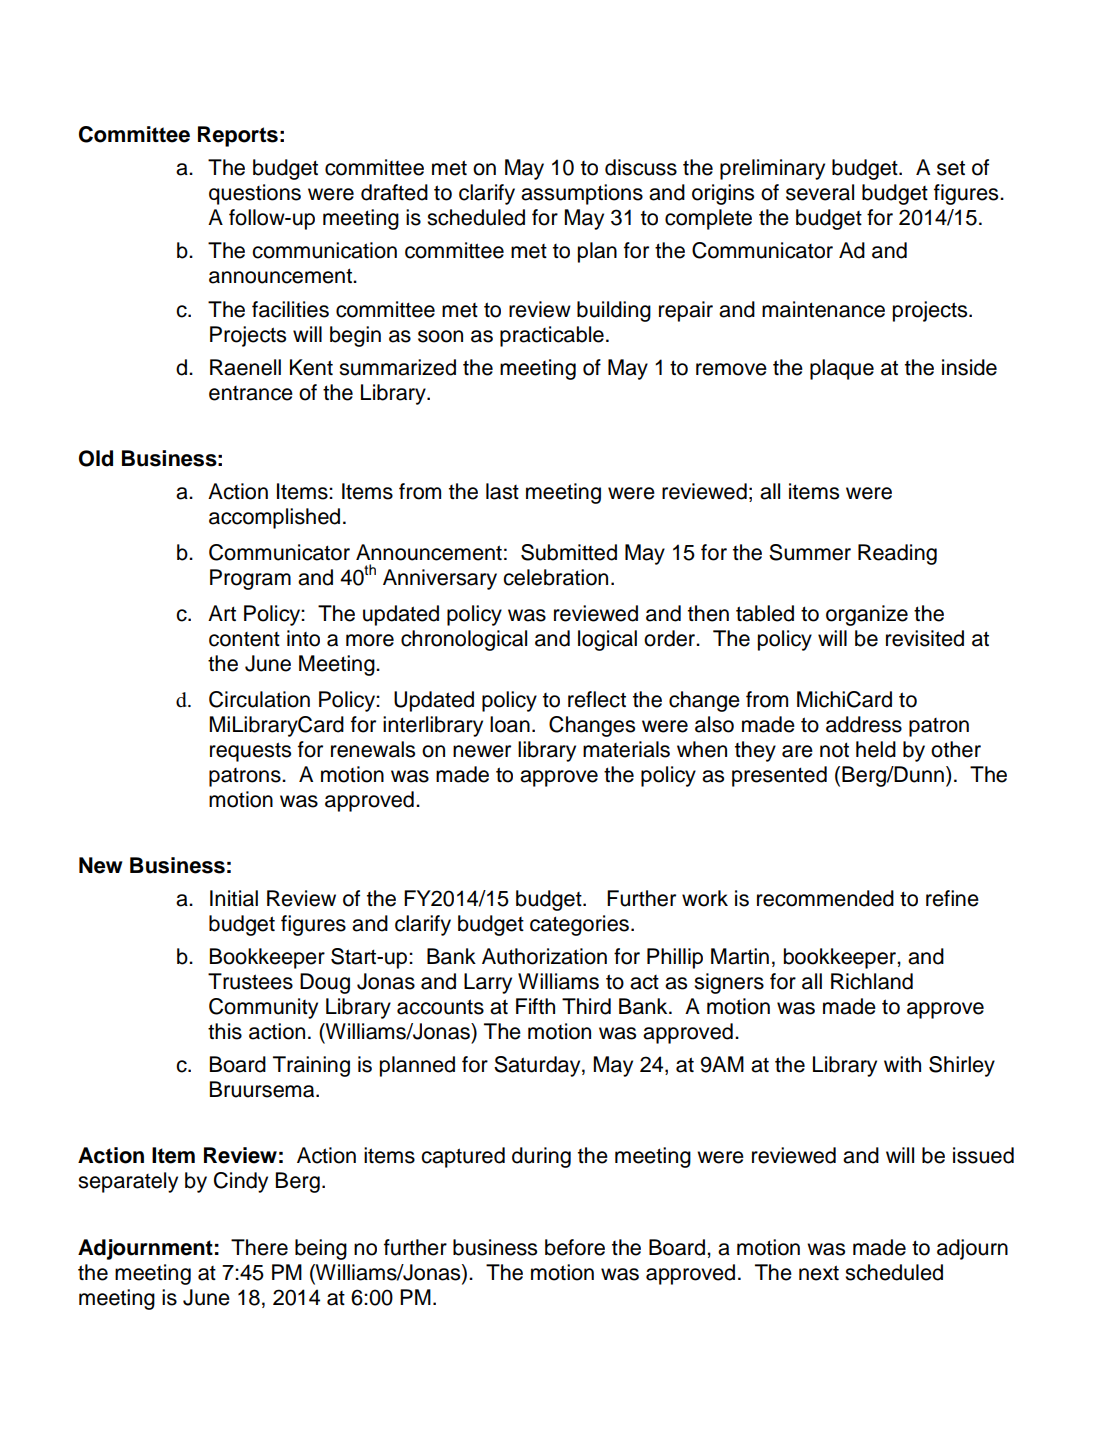  Describe the element at coordinates (582, 194) in the image. I see `assumptions` at that location.
